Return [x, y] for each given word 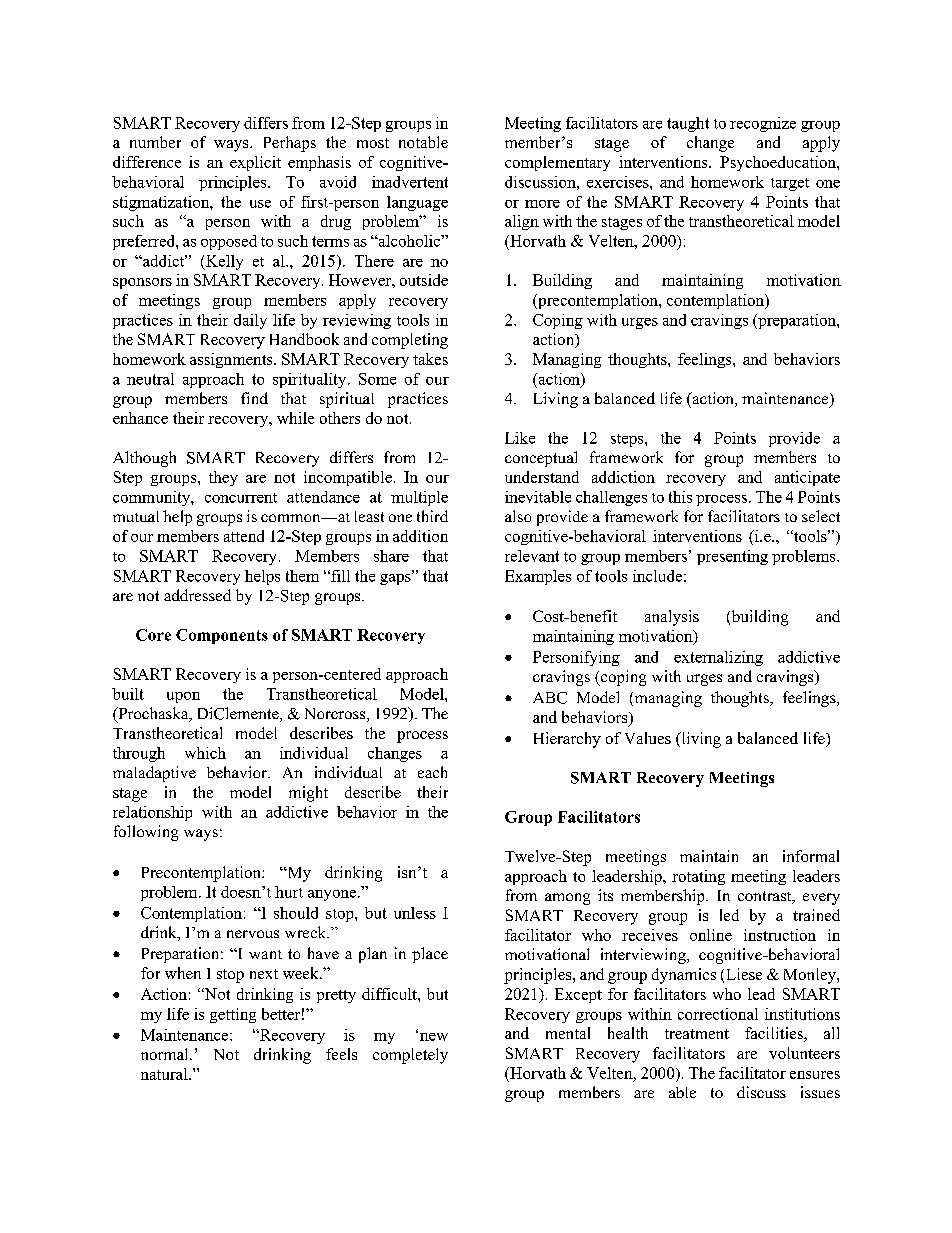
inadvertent [410, 182]
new [434, 1037]
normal [166, 1054]
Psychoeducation [779, 163]
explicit [255, 163]
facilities [775, 1034]
